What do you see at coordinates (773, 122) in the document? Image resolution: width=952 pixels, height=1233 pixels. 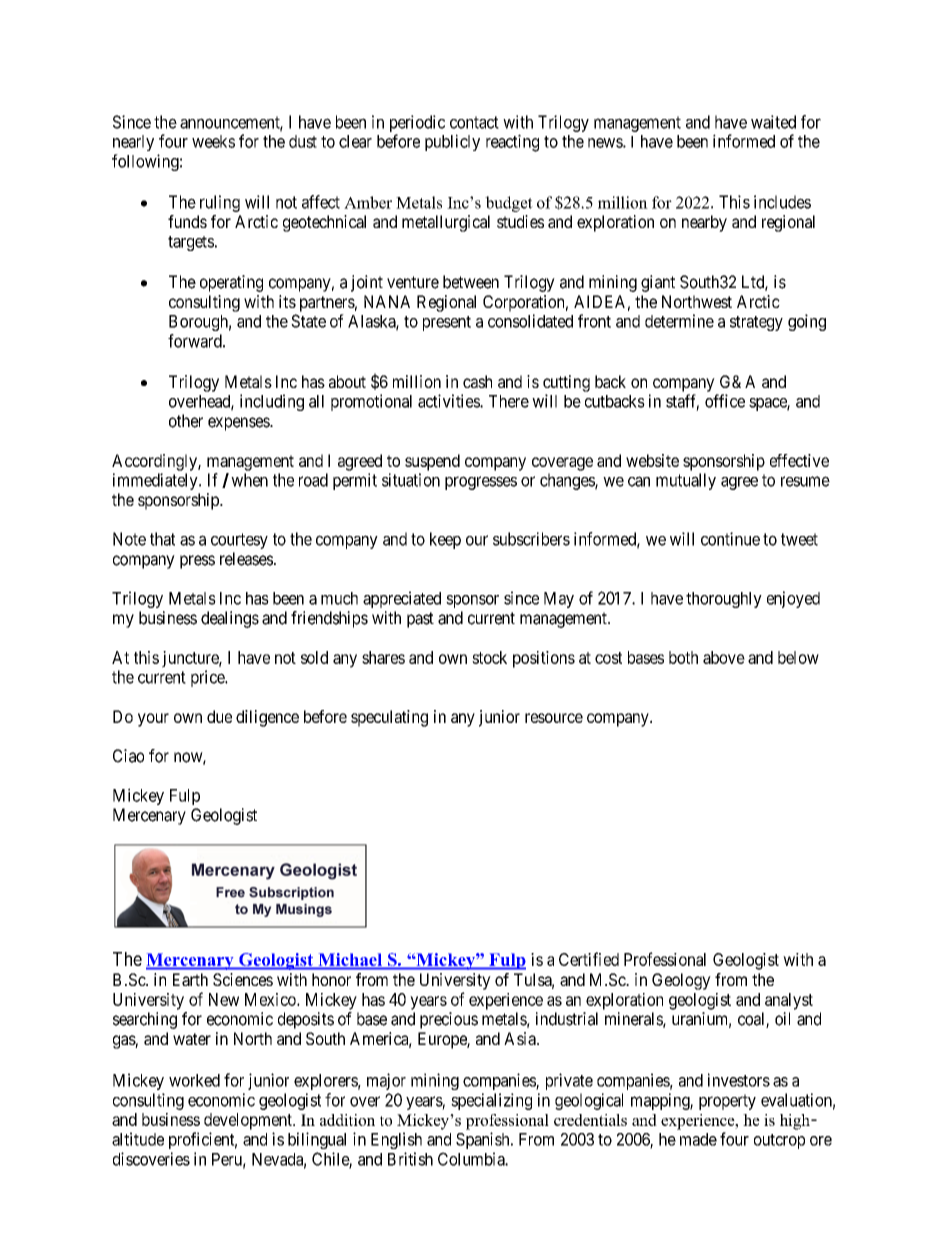 I see `waited` at bounding box center [773, 122].
